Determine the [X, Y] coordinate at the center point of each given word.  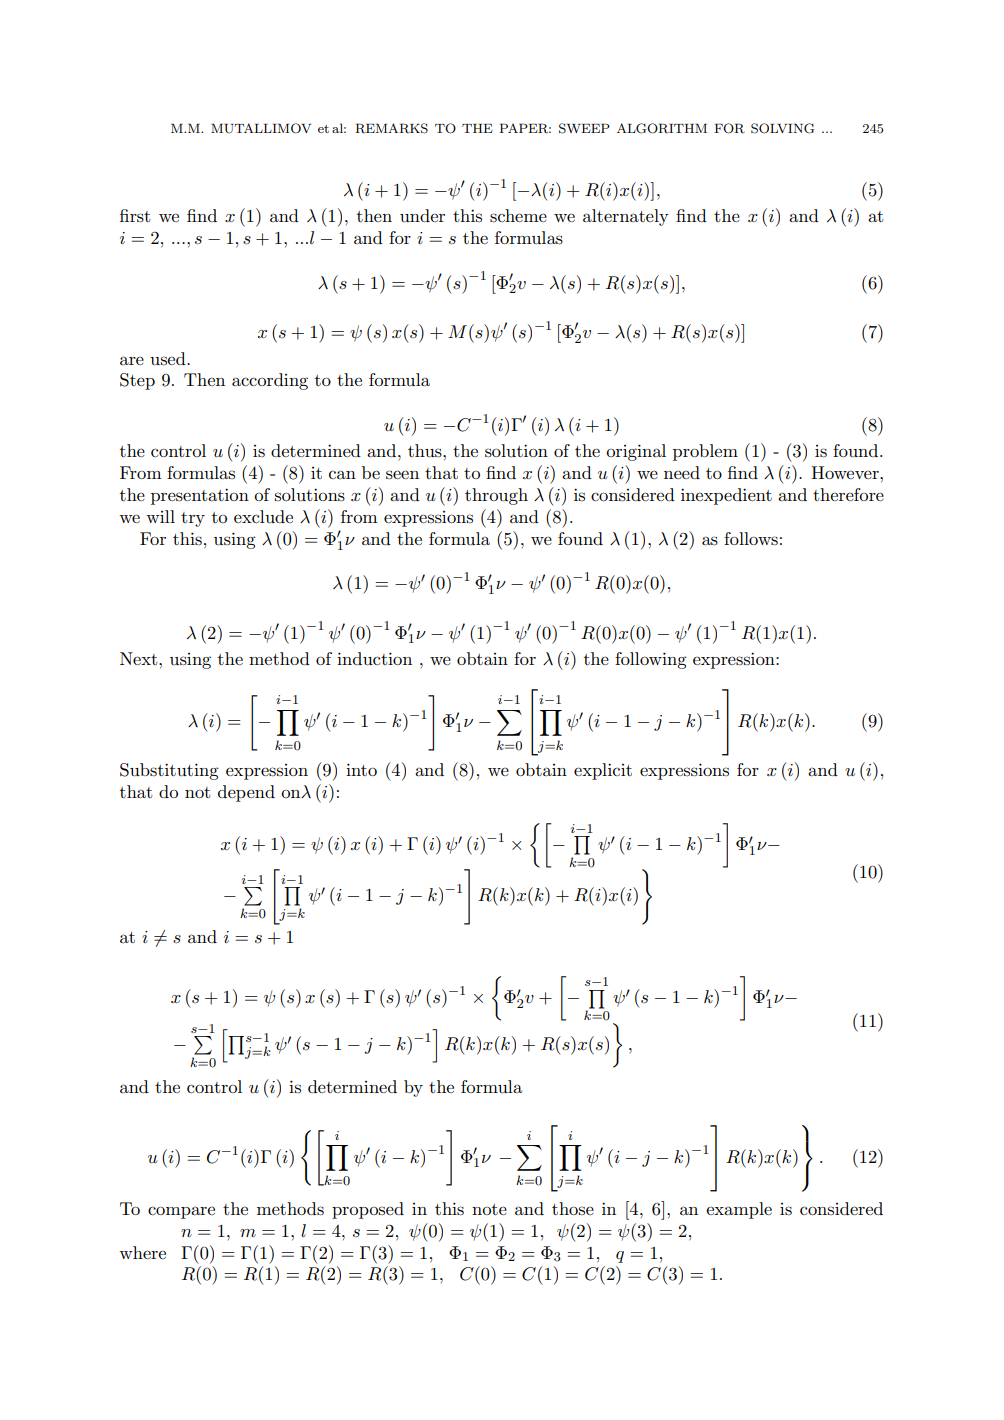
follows [751, 539]
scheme [518, 216]
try [193, 519]
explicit [603, 771]
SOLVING [782, 128]
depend [246, 793]
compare [181, 1212]
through [496, 496]
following [651, 660]
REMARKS [391, 128]
